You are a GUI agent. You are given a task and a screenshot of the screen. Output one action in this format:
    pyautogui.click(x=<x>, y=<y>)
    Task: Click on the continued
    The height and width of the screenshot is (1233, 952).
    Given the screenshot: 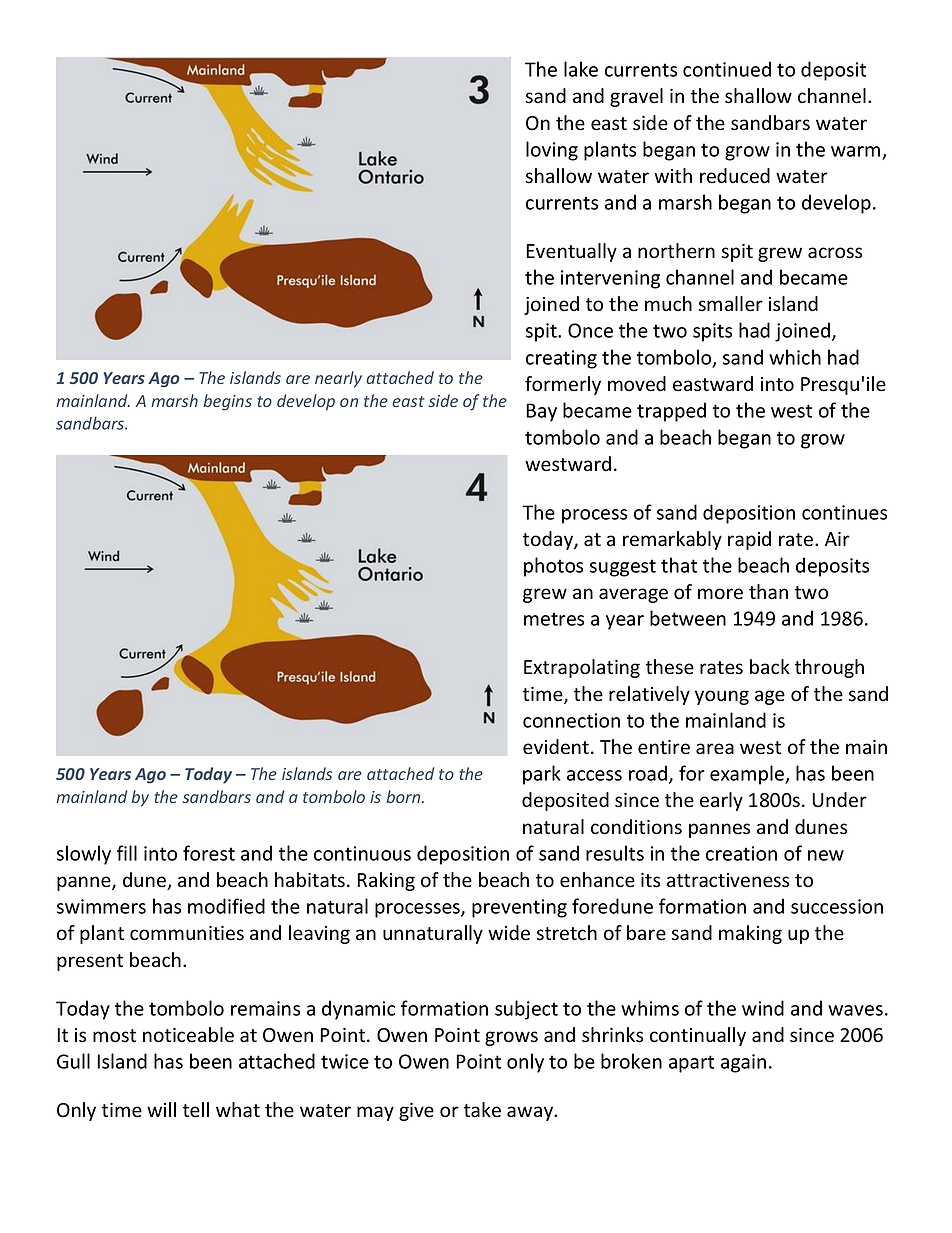 What is the action you would take?
    pyautogui.click(x=727, y=69)
